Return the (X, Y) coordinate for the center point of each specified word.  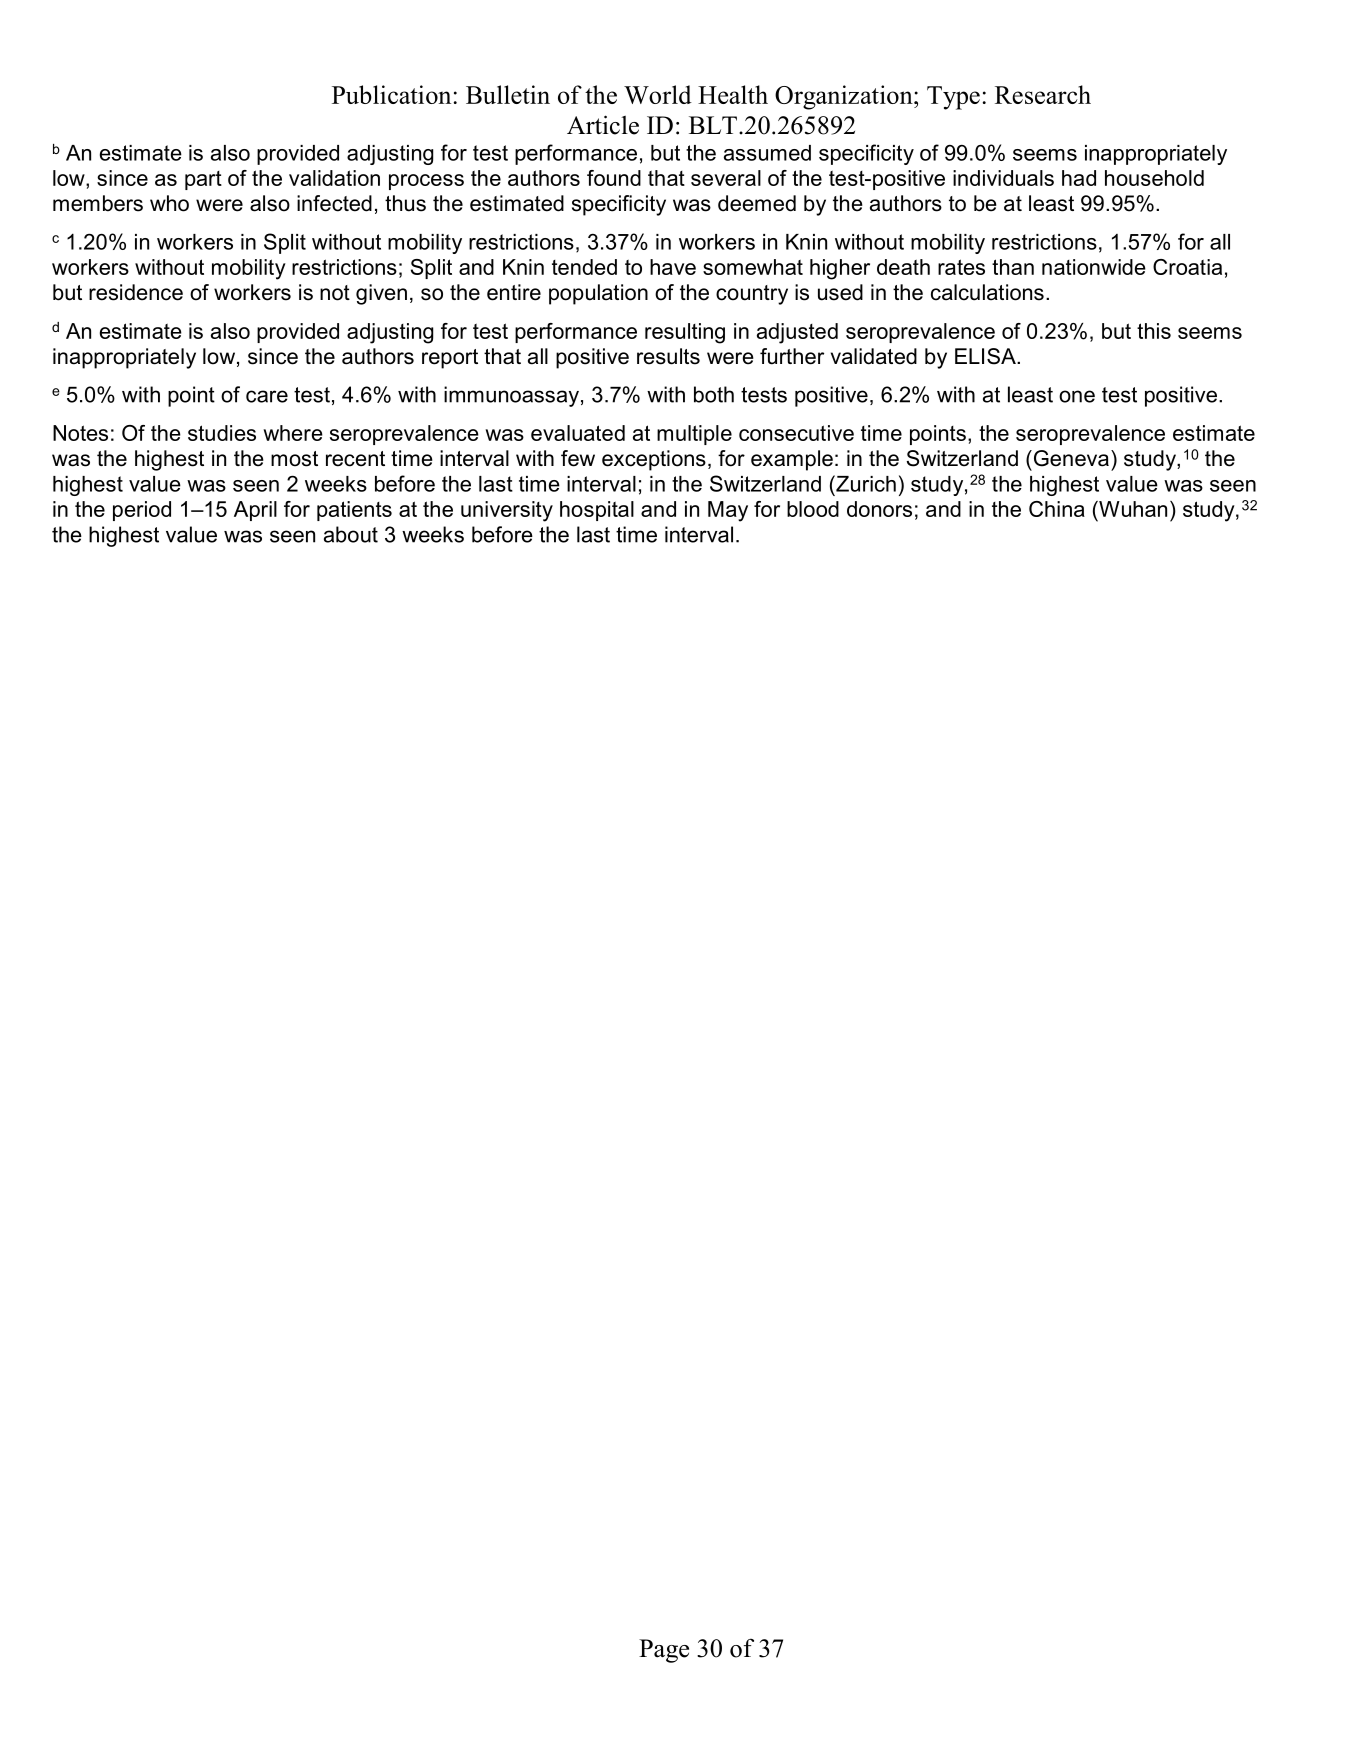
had (1079, 178)
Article (603, 125)
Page (664, 1651)
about (351, 534)
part (203, 180)
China (1057, 509)
